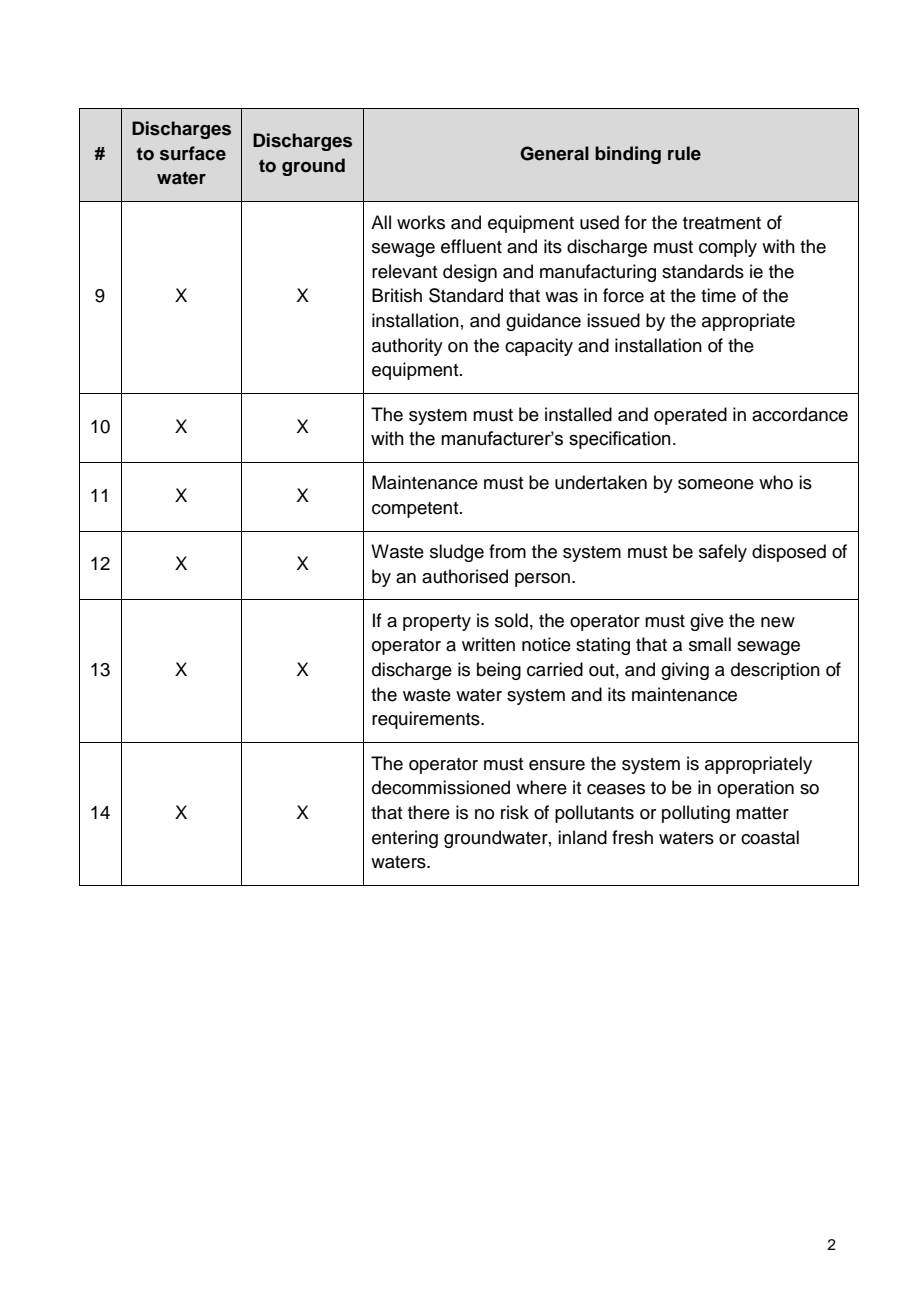 The image size is (924, 1308). What do you see at coordinates (707, 622) in the screenshot?
I see `give` at bounding box center [707, 622].
